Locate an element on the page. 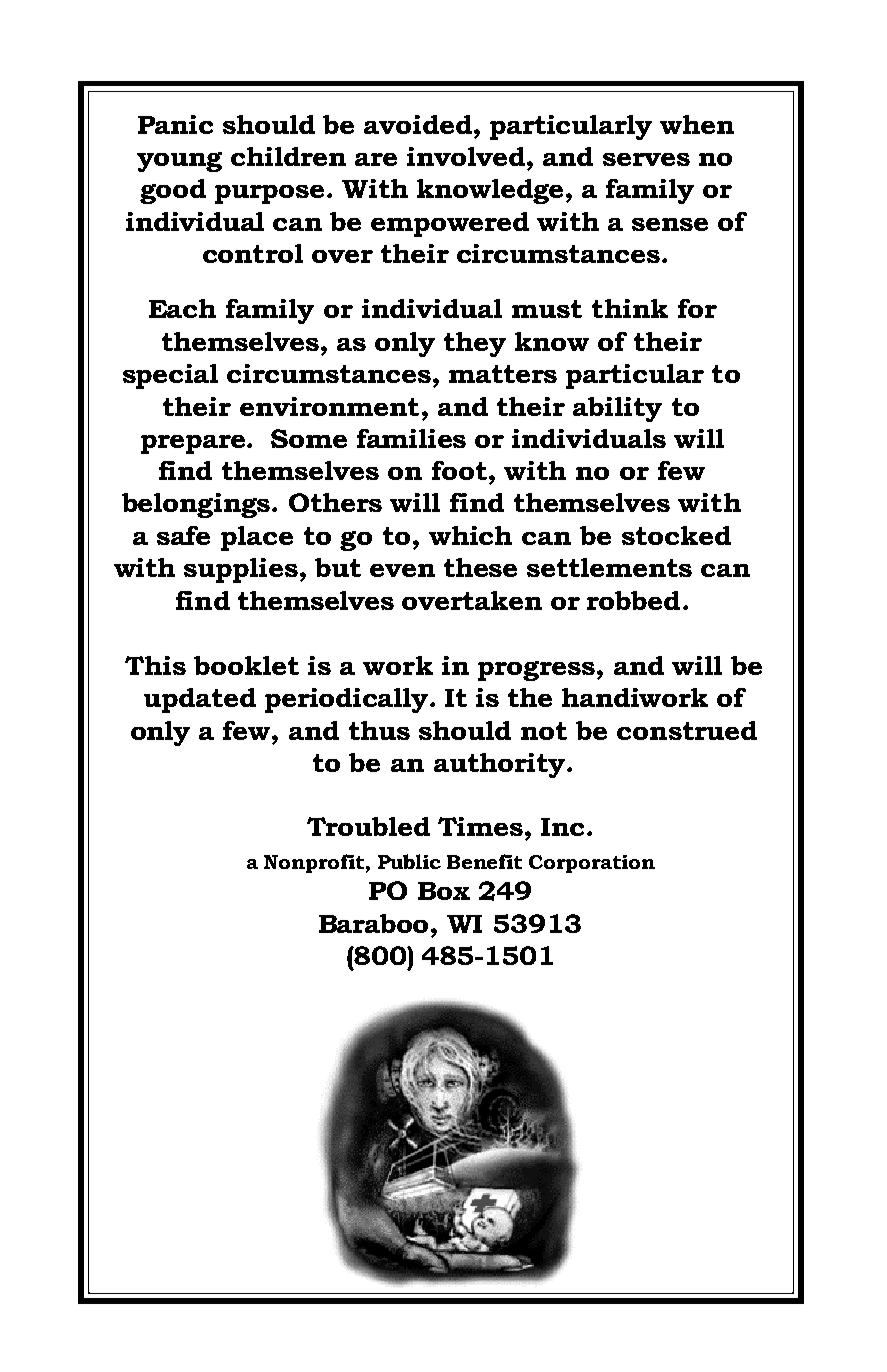 The image size is (887, 1372). Public is located at coordinates (409, 861).
